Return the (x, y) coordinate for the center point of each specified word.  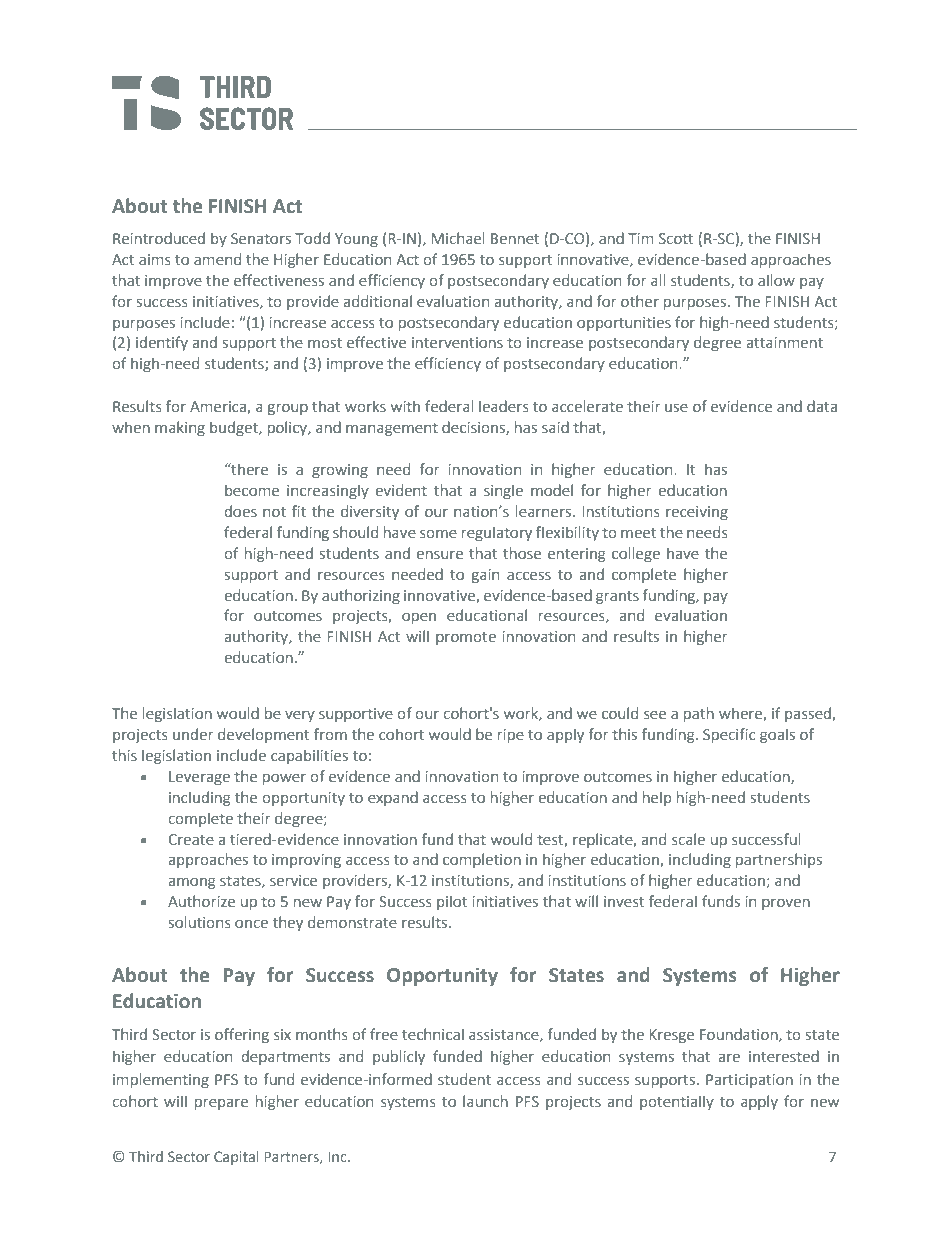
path (699, 714)
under (193, 734)
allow (776, 280)
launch (485, 1101)
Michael (458, 238)
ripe (511, 736)
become (252, 490)
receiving (697, 513)
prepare (221, 1104)
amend (217, 259)
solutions (200, 922)
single (503, 491)
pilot (452, 902)
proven (786, 904)
